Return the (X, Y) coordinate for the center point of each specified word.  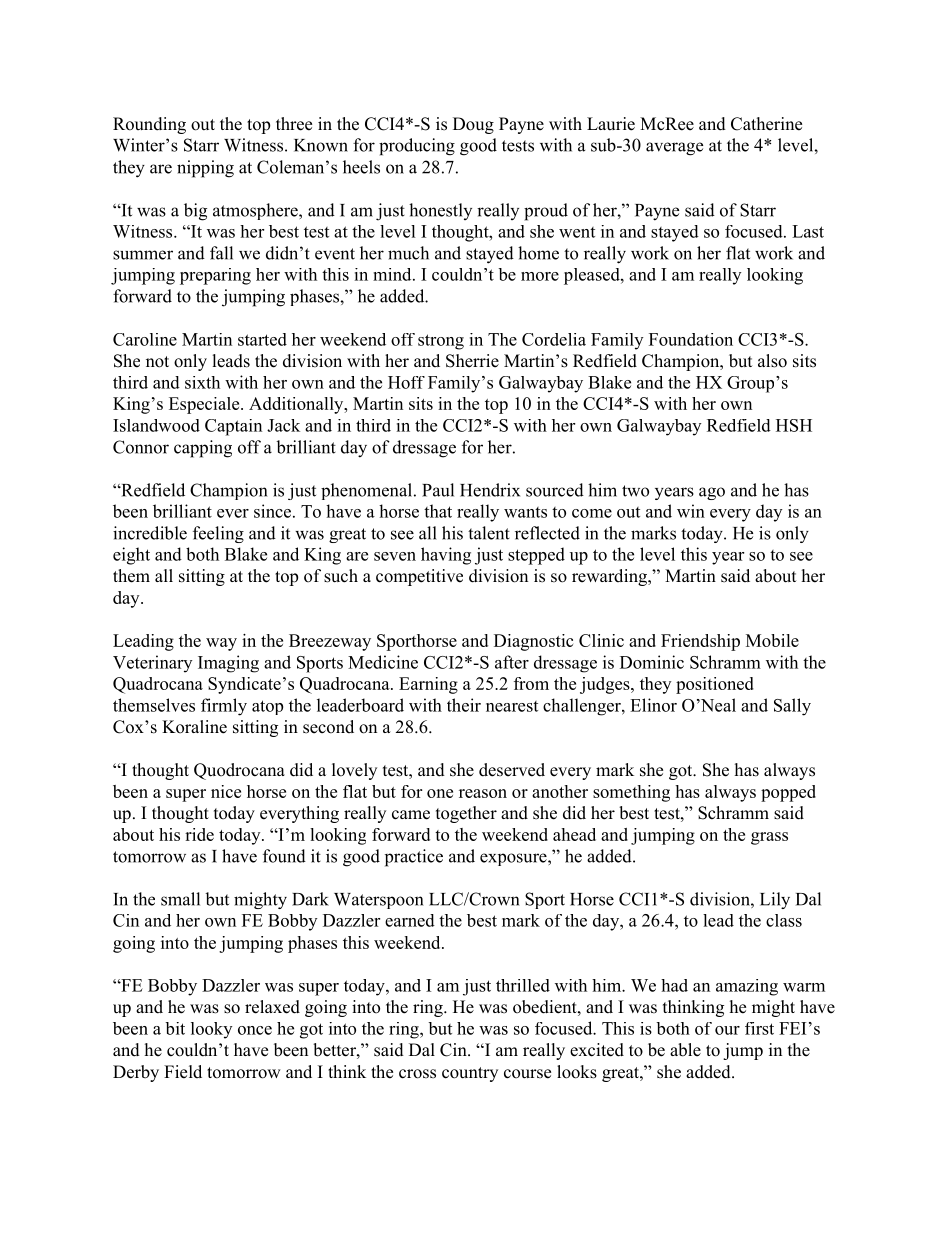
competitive (419, 577)
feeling (218, 534)
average (674, 149)
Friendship (700, 642)
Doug (473, 125)
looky (211, 1030)
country (470, 1074)
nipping (205, 169)
